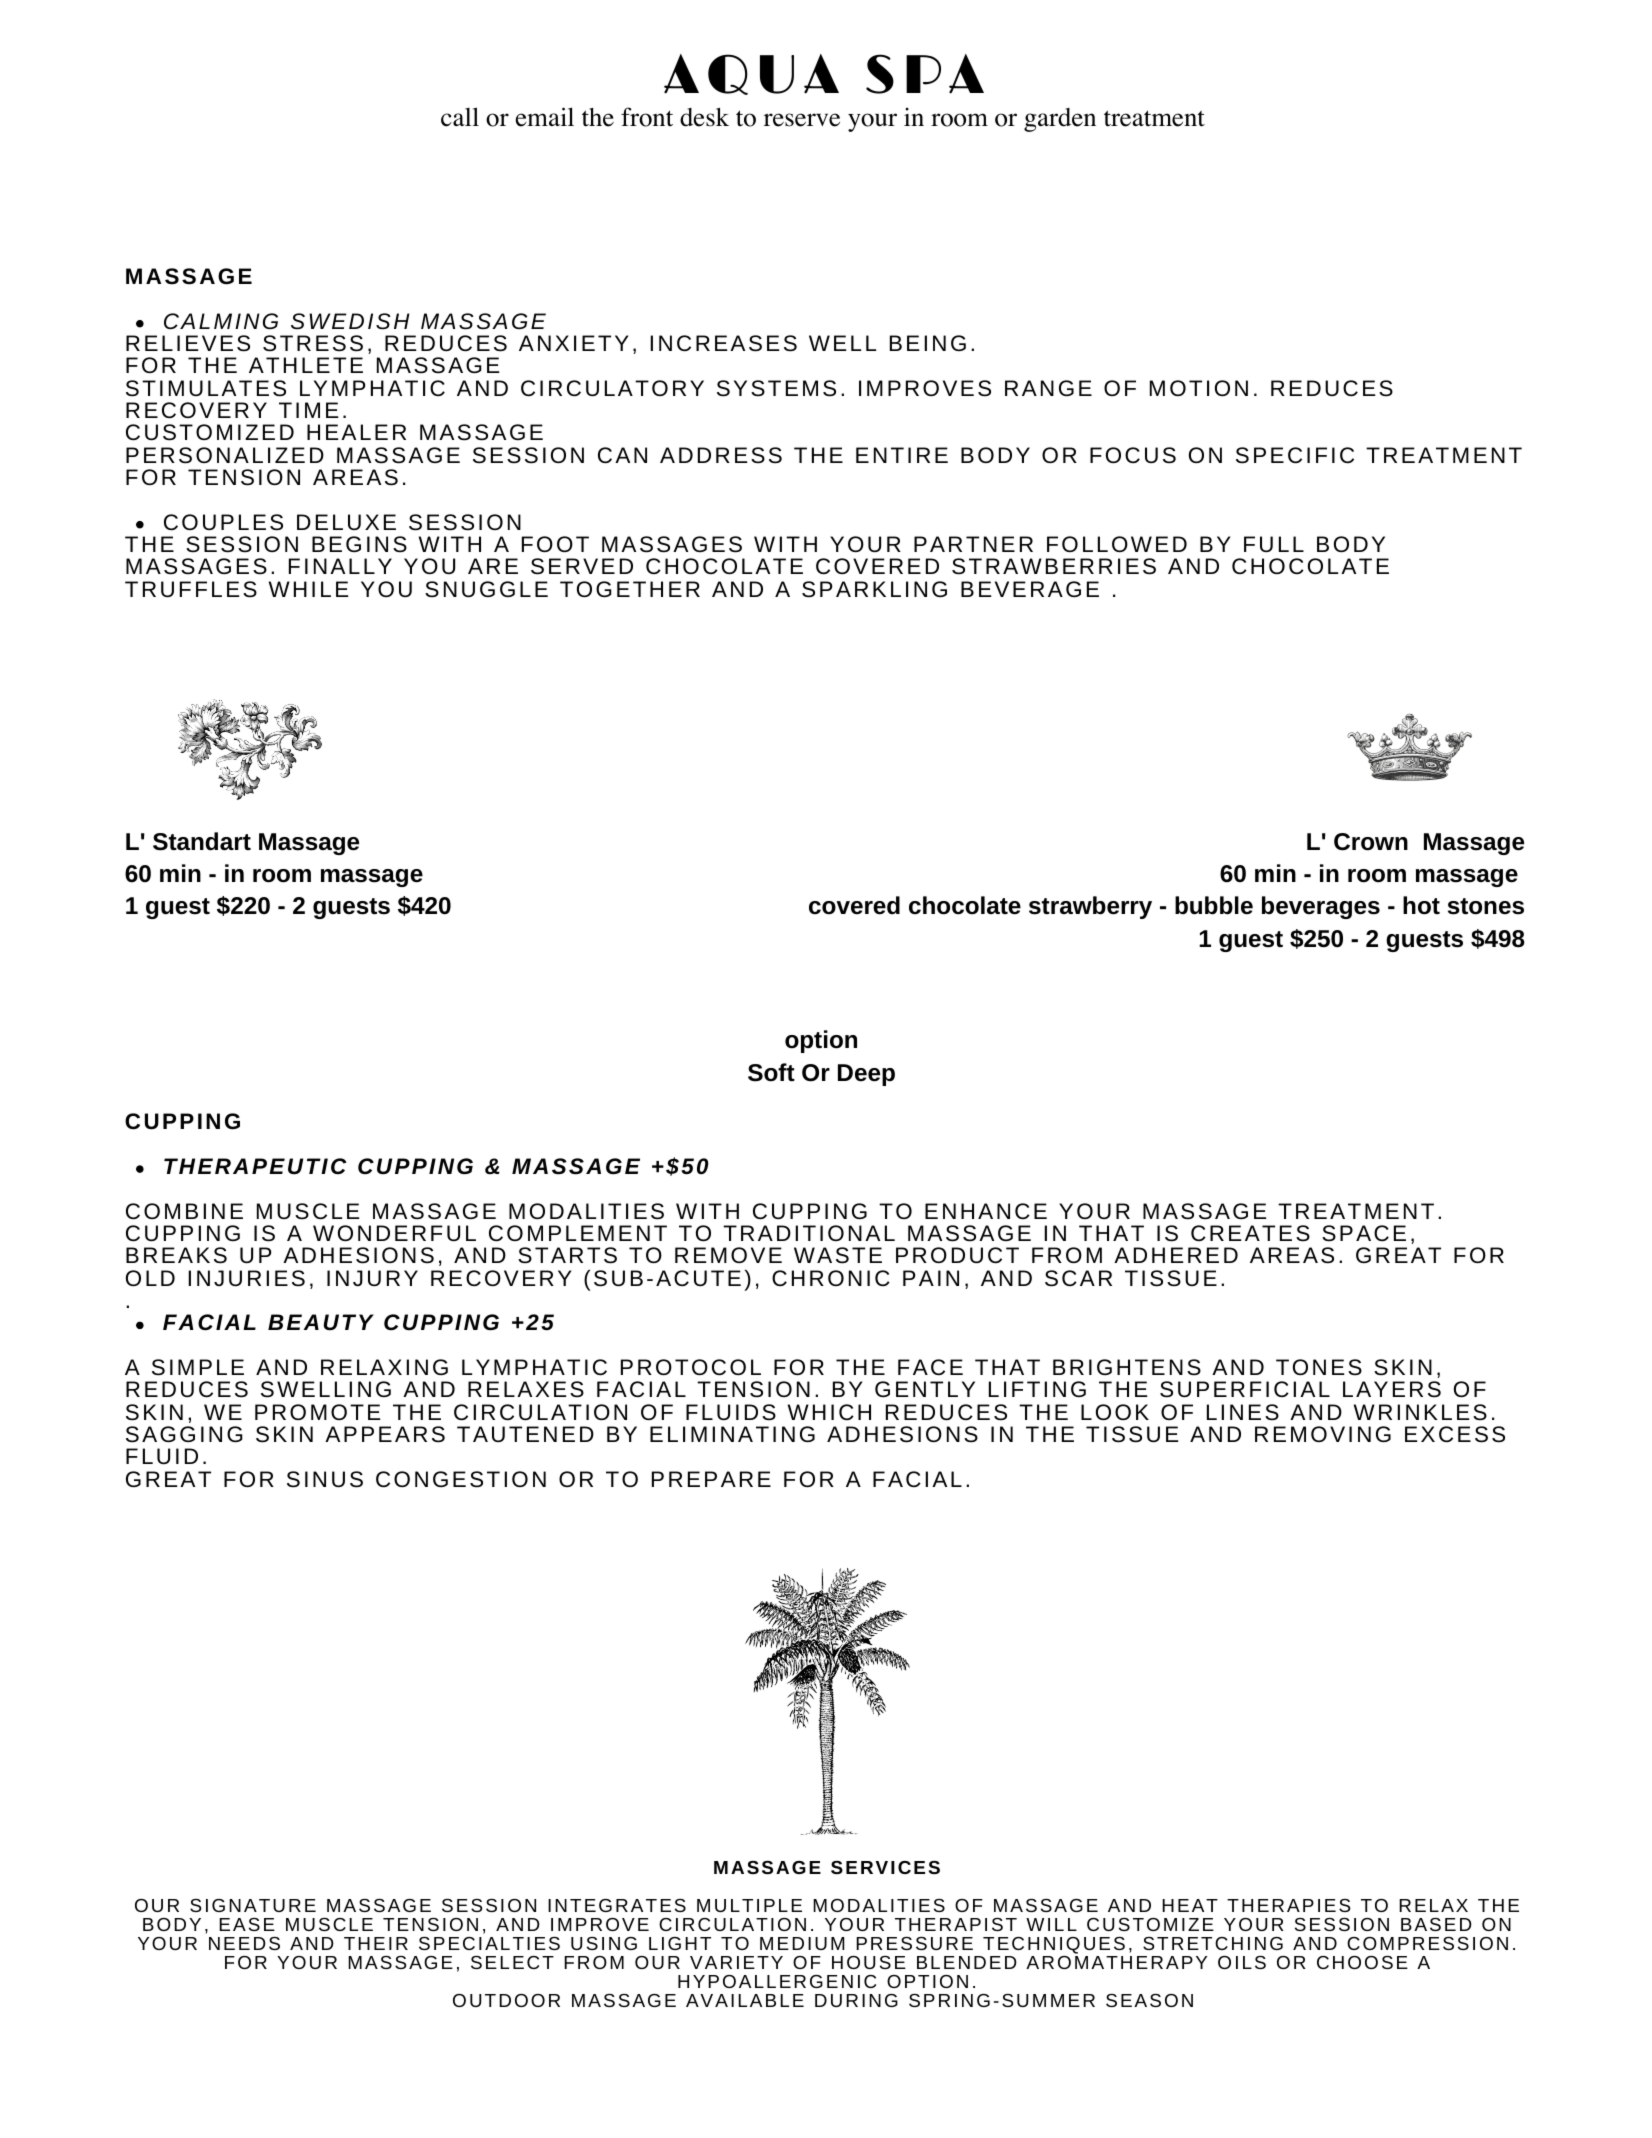 This page has height=2138, width=1652. I want to click on MOTION, so click(1199, 388).
